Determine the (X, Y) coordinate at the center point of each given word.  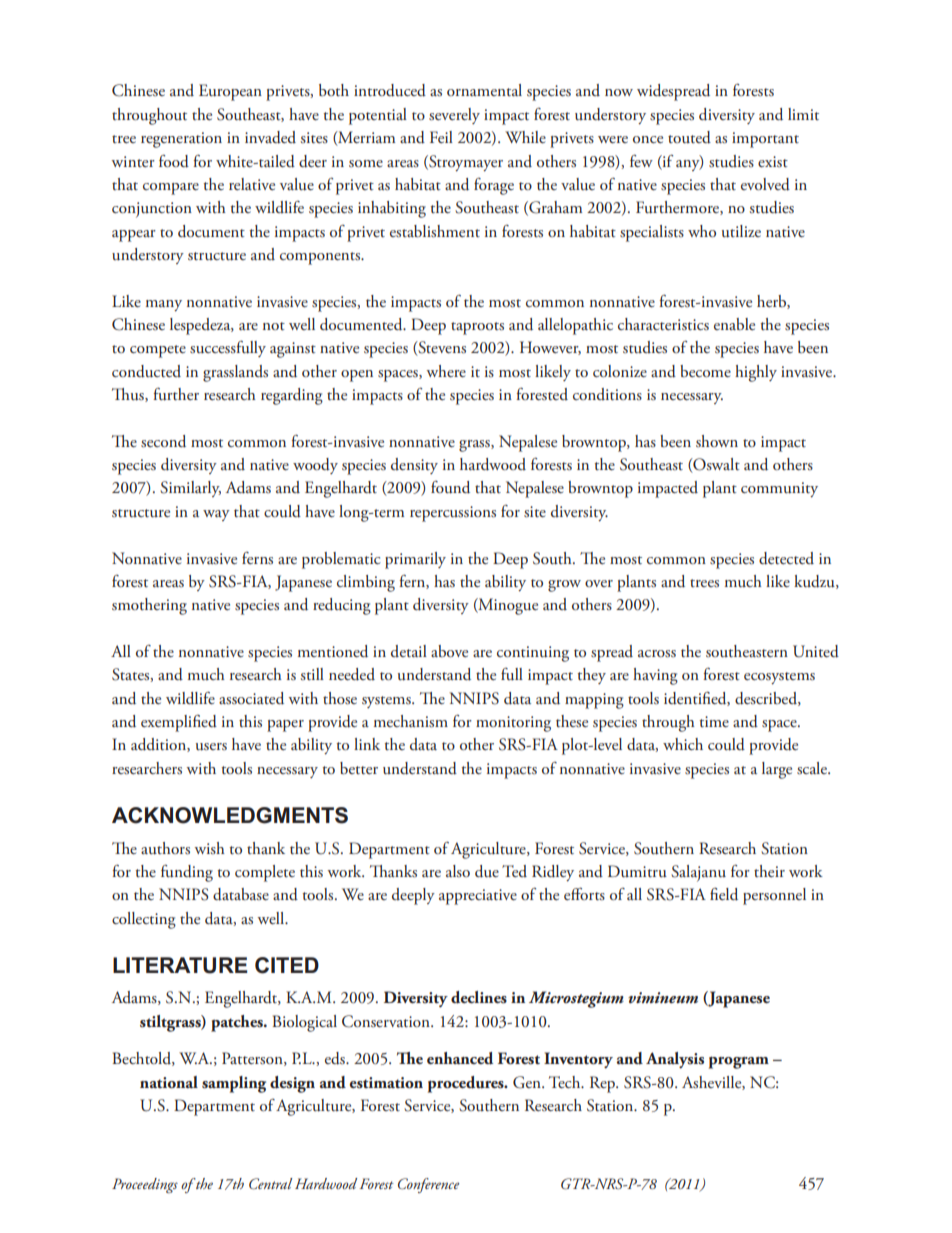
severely (454, 116)
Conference (429, 1185)
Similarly (190, 489)
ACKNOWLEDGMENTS (230, 815)
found (450, 487)
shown (717, 441)
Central (270, 1184)
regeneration (181, 140)
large (777, 770)
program (739, 1062)
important (765, 140)
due (487, 871)
